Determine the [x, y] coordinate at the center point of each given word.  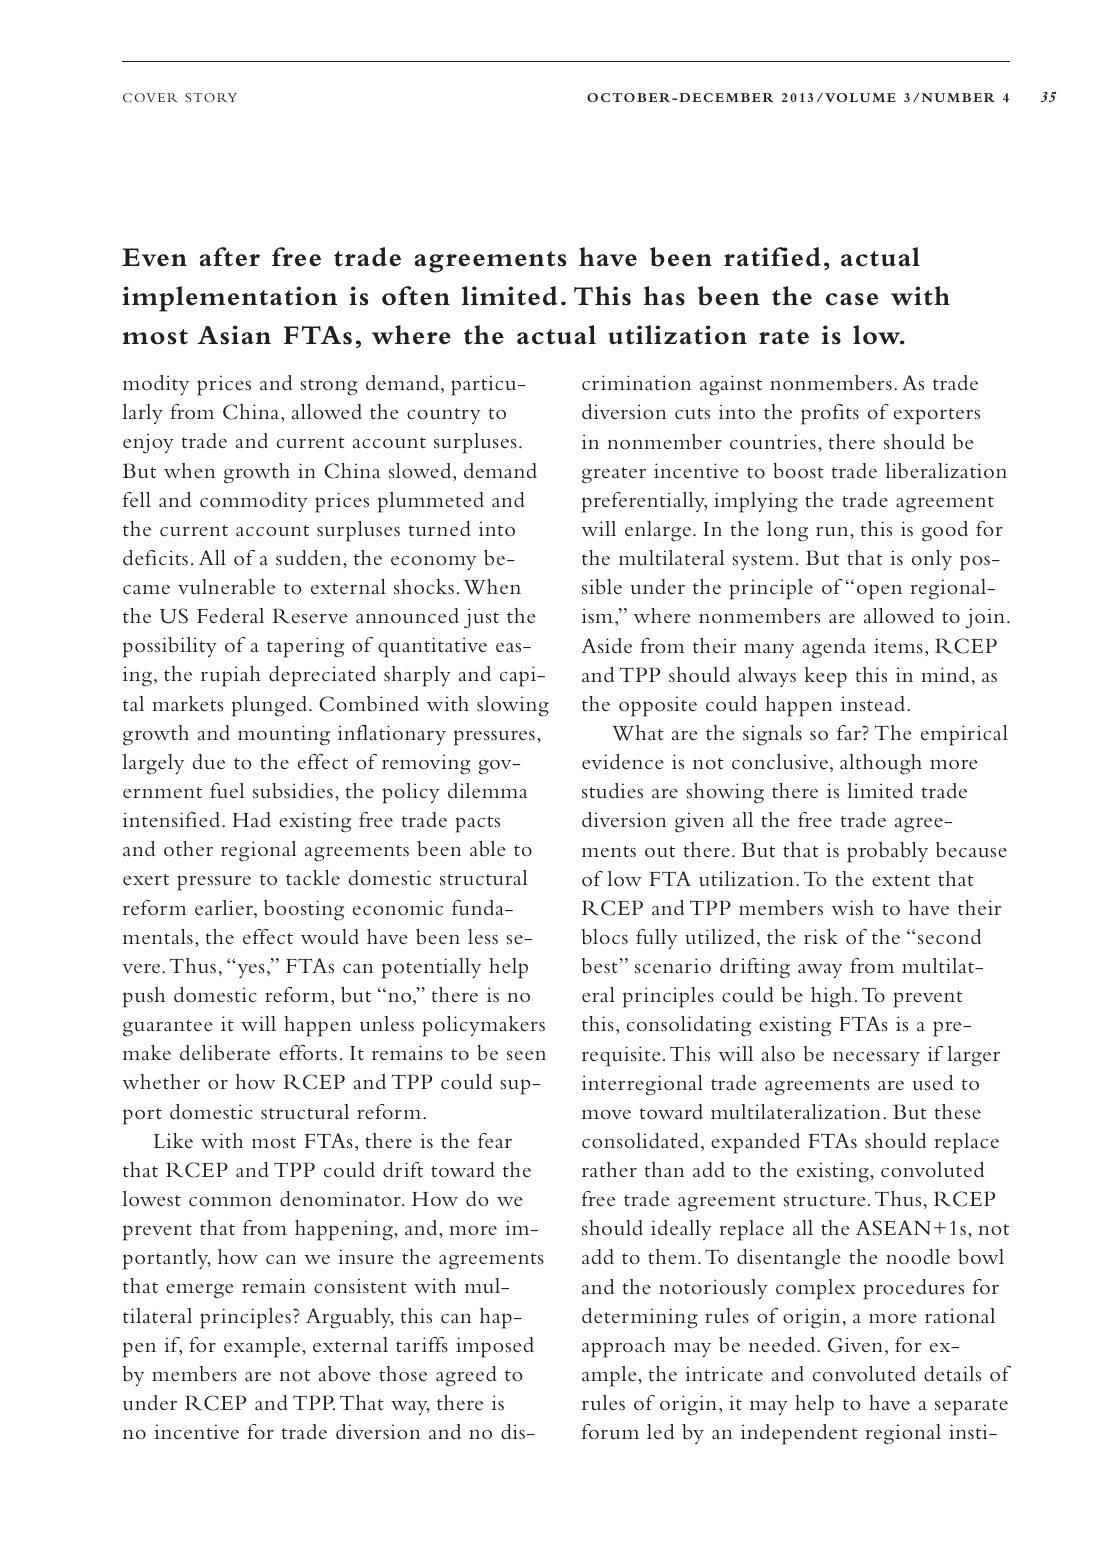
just [481, 618]
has [664, 296]
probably [887, 852]
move [606, 1115]
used [933, 1083]
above [345, 1374]
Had [251, 819]
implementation [229, 299]
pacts [477, 824]
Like [173, 1140]
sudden [310, 558]
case [852, 299]
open [879, 592]
